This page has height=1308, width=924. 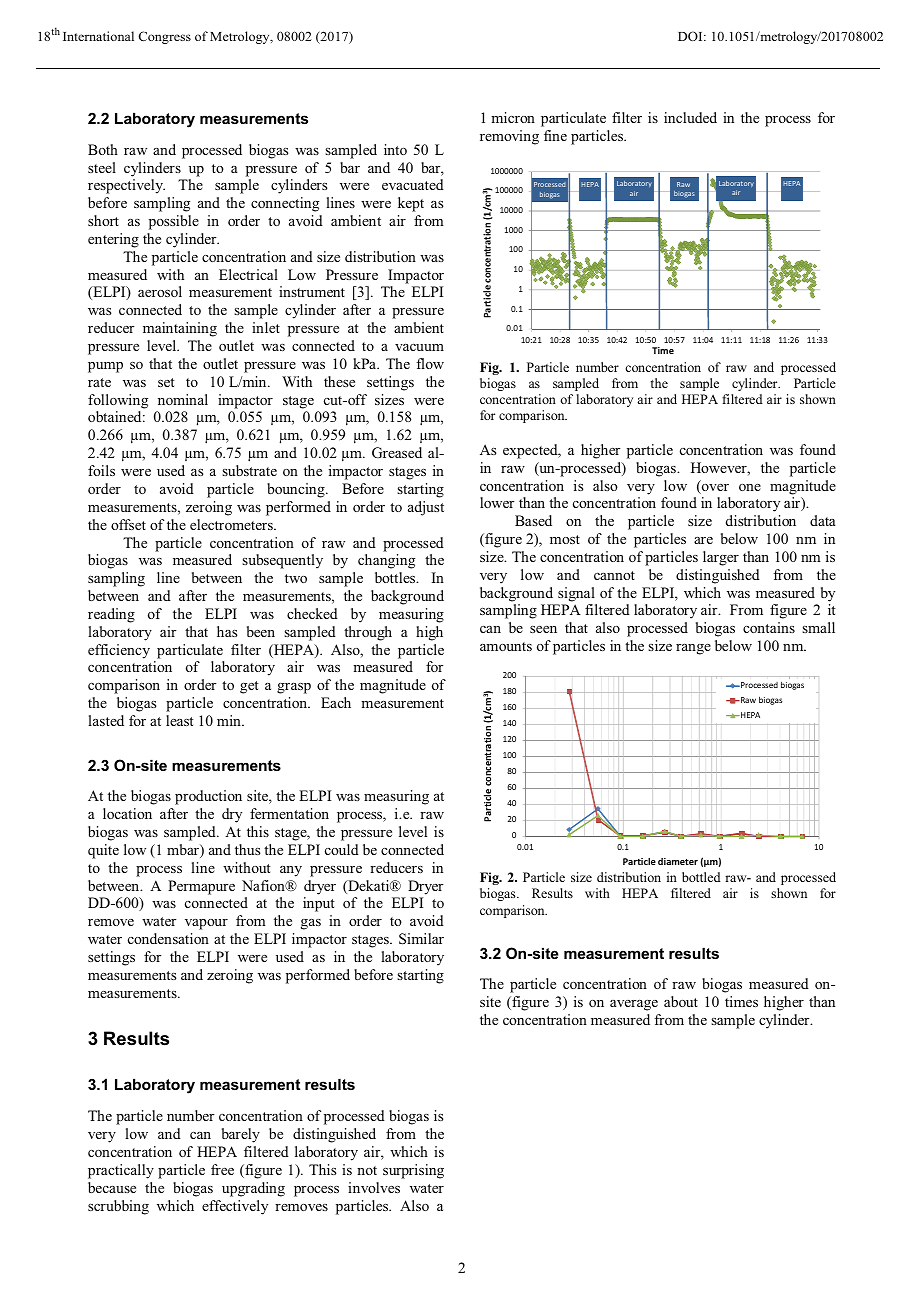 What do you see at coordinates (164, 37) in the page?
I see `Congress` at bounding box center [164, 37].
